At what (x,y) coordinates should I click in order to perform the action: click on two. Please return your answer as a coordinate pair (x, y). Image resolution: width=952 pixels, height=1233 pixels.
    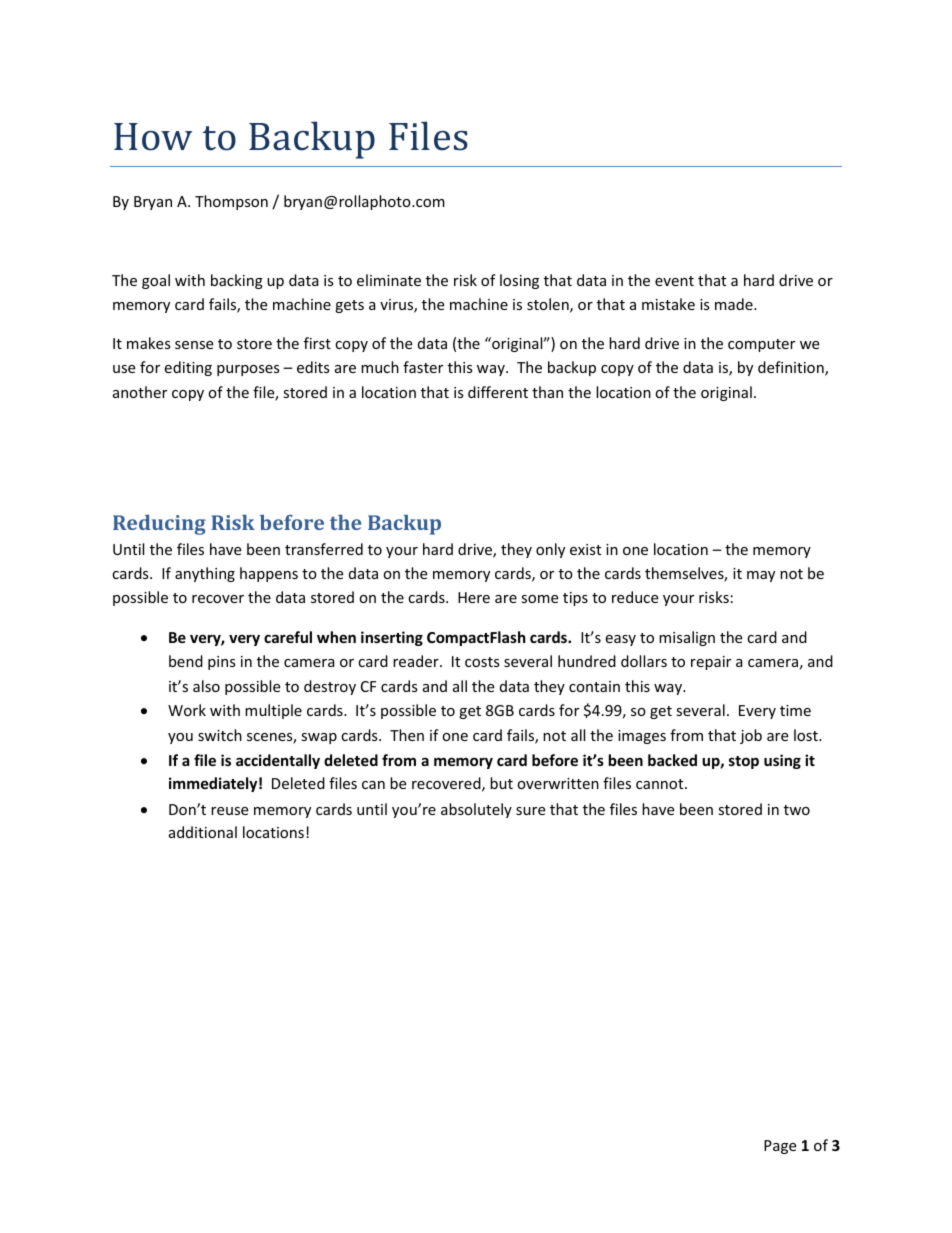
    Looking at the image, I should click on (797, 810).
